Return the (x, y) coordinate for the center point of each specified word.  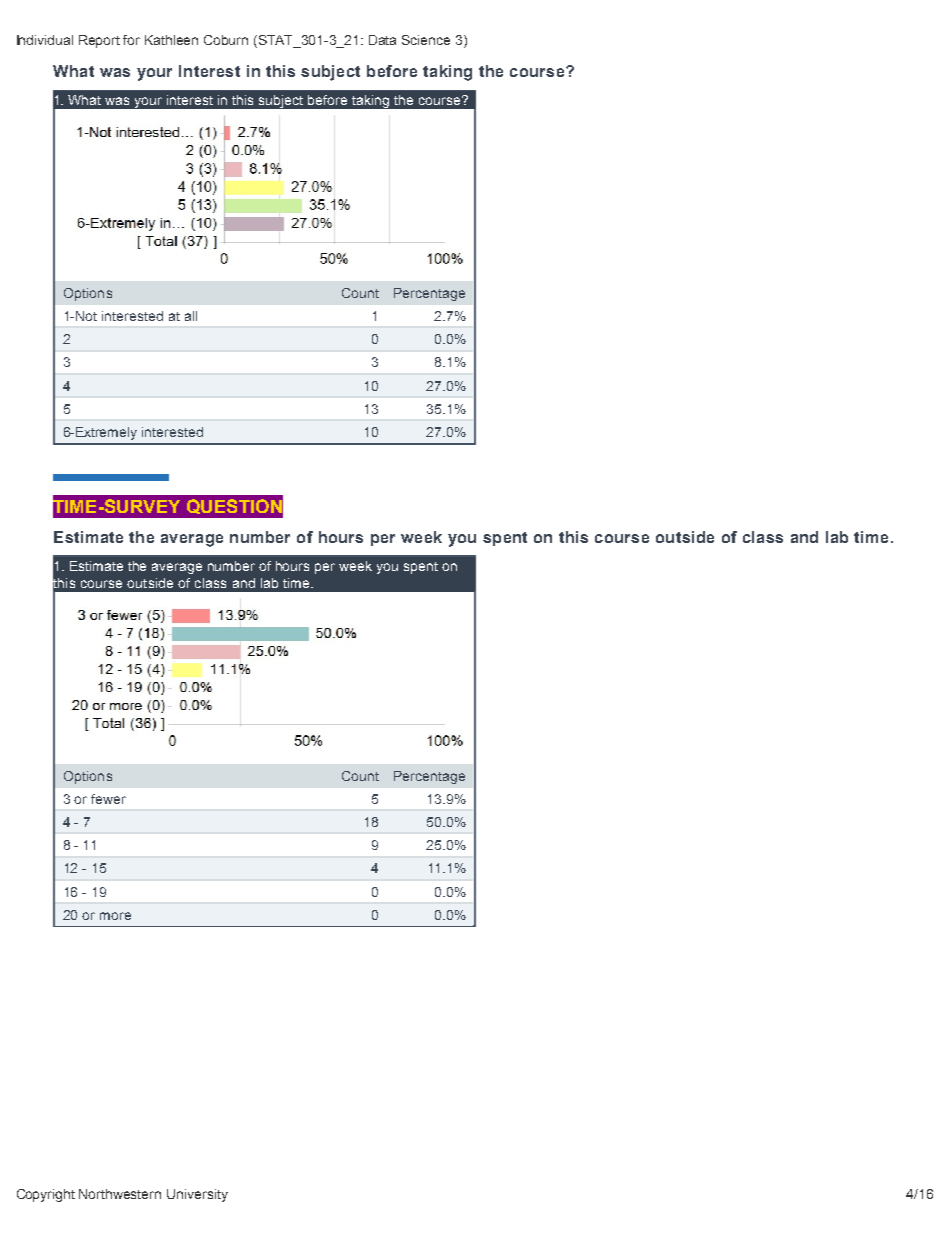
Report (99, 41)
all (191, 316)
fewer (108, 799)
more (115, 916)
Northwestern (120, 1194)
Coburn (226, 40)
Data (382, 40)
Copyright (46, 1195)
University (197, 1195)
